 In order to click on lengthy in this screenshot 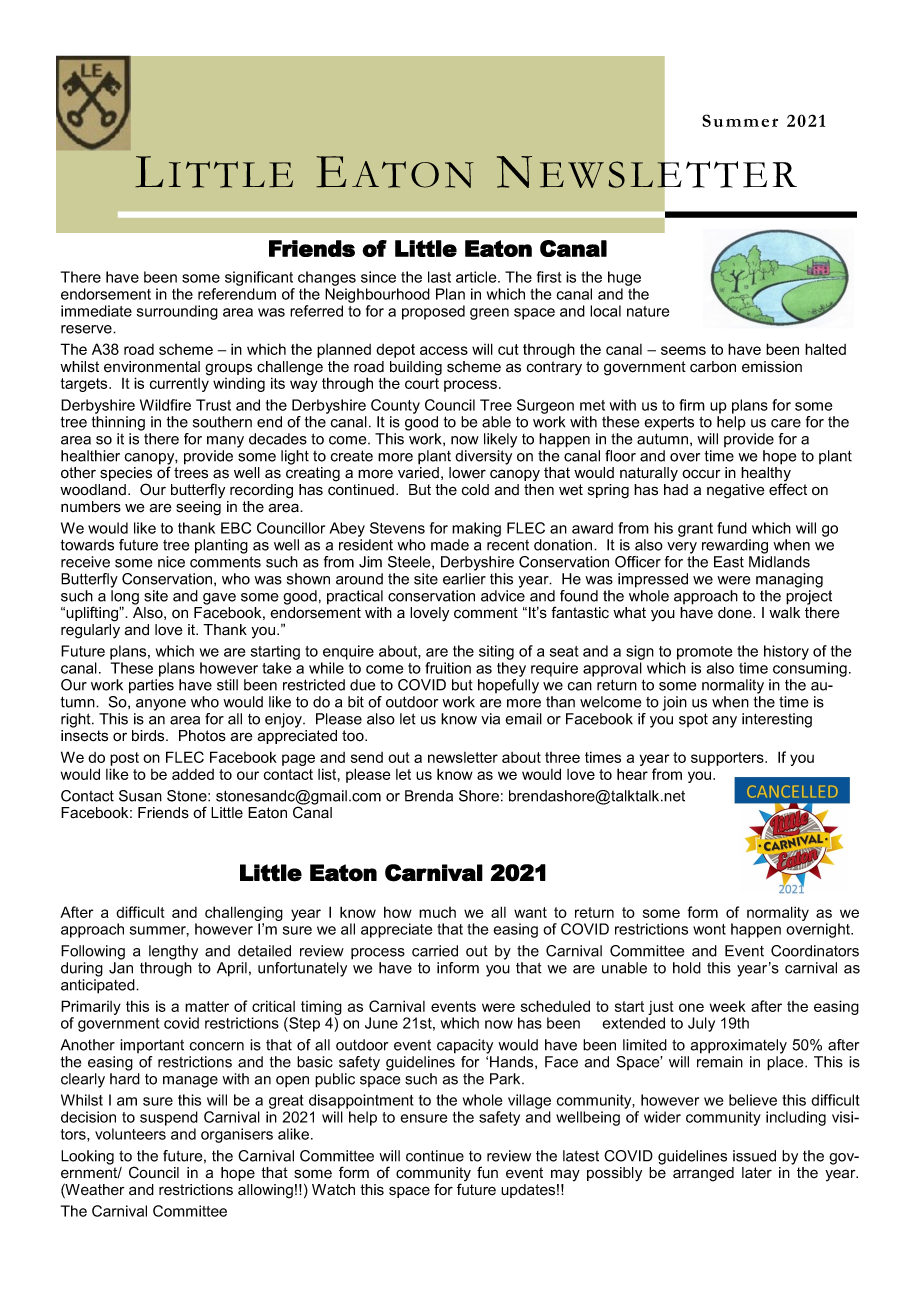, I will do `click(173, 952)`.
